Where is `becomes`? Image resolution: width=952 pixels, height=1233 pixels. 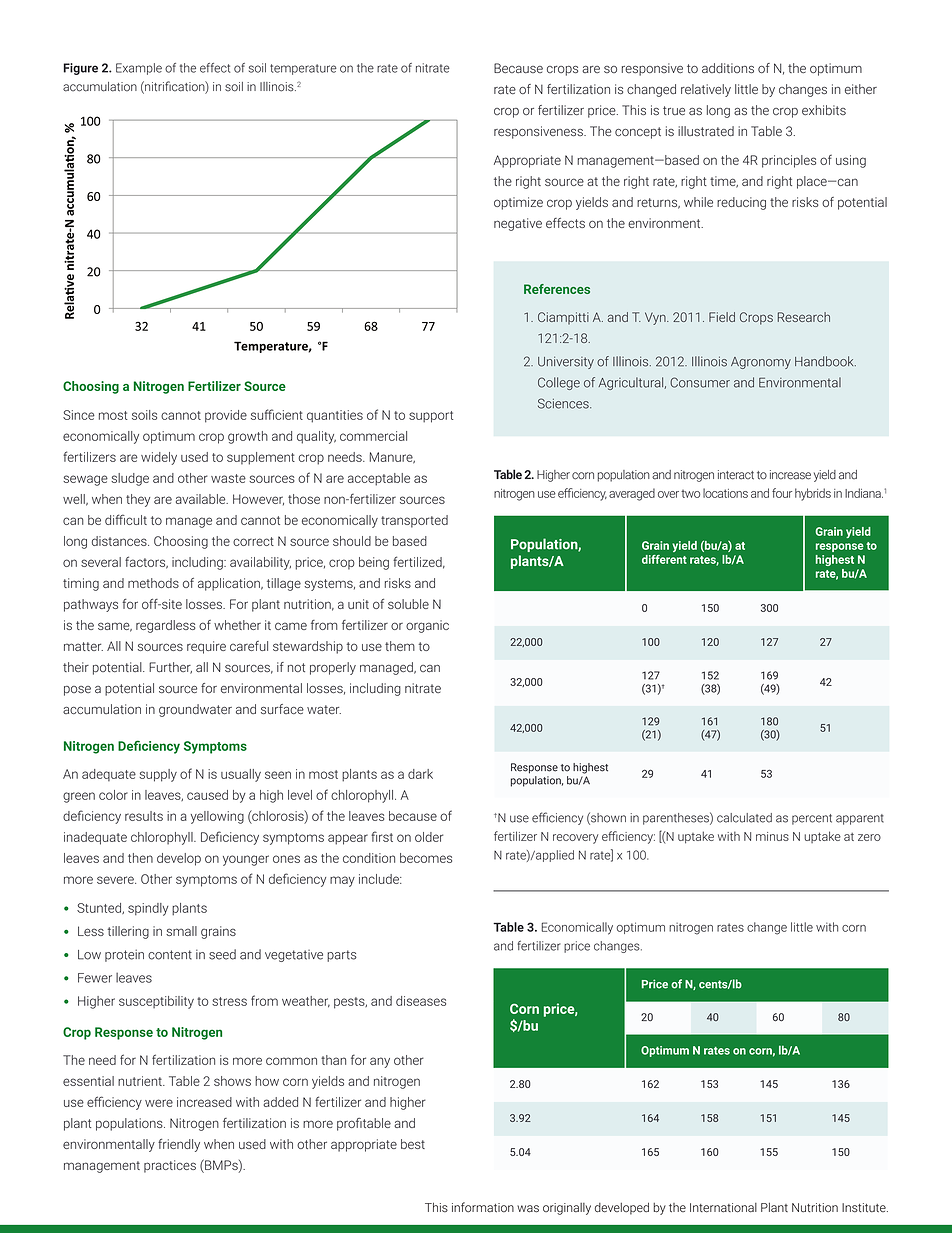
becomes is located at coordinates (426, 858).
